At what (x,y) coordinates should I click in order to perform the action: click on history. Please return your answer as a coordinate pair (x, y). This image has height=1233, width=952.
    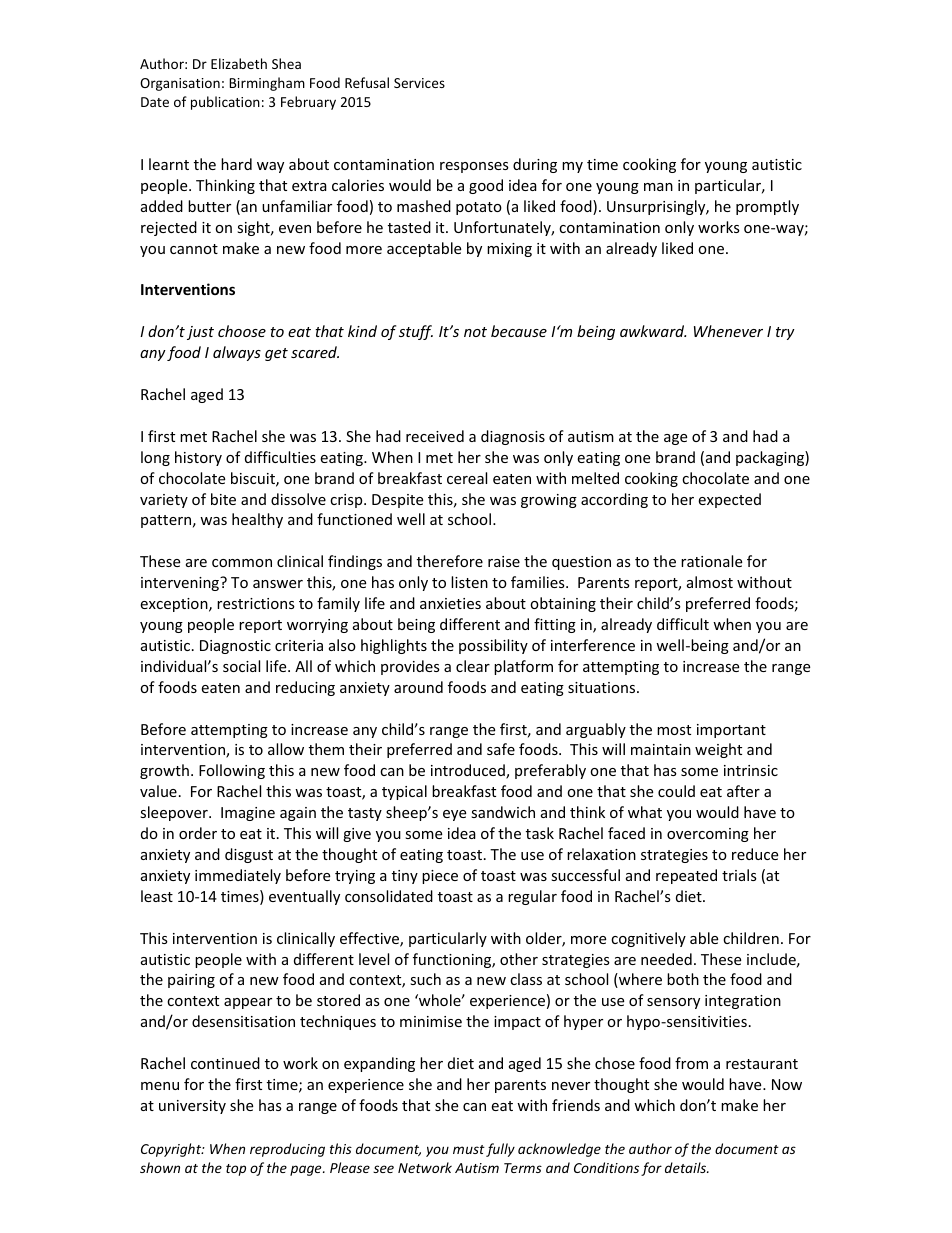
    Looking at the image, I should click on (198, 458).
